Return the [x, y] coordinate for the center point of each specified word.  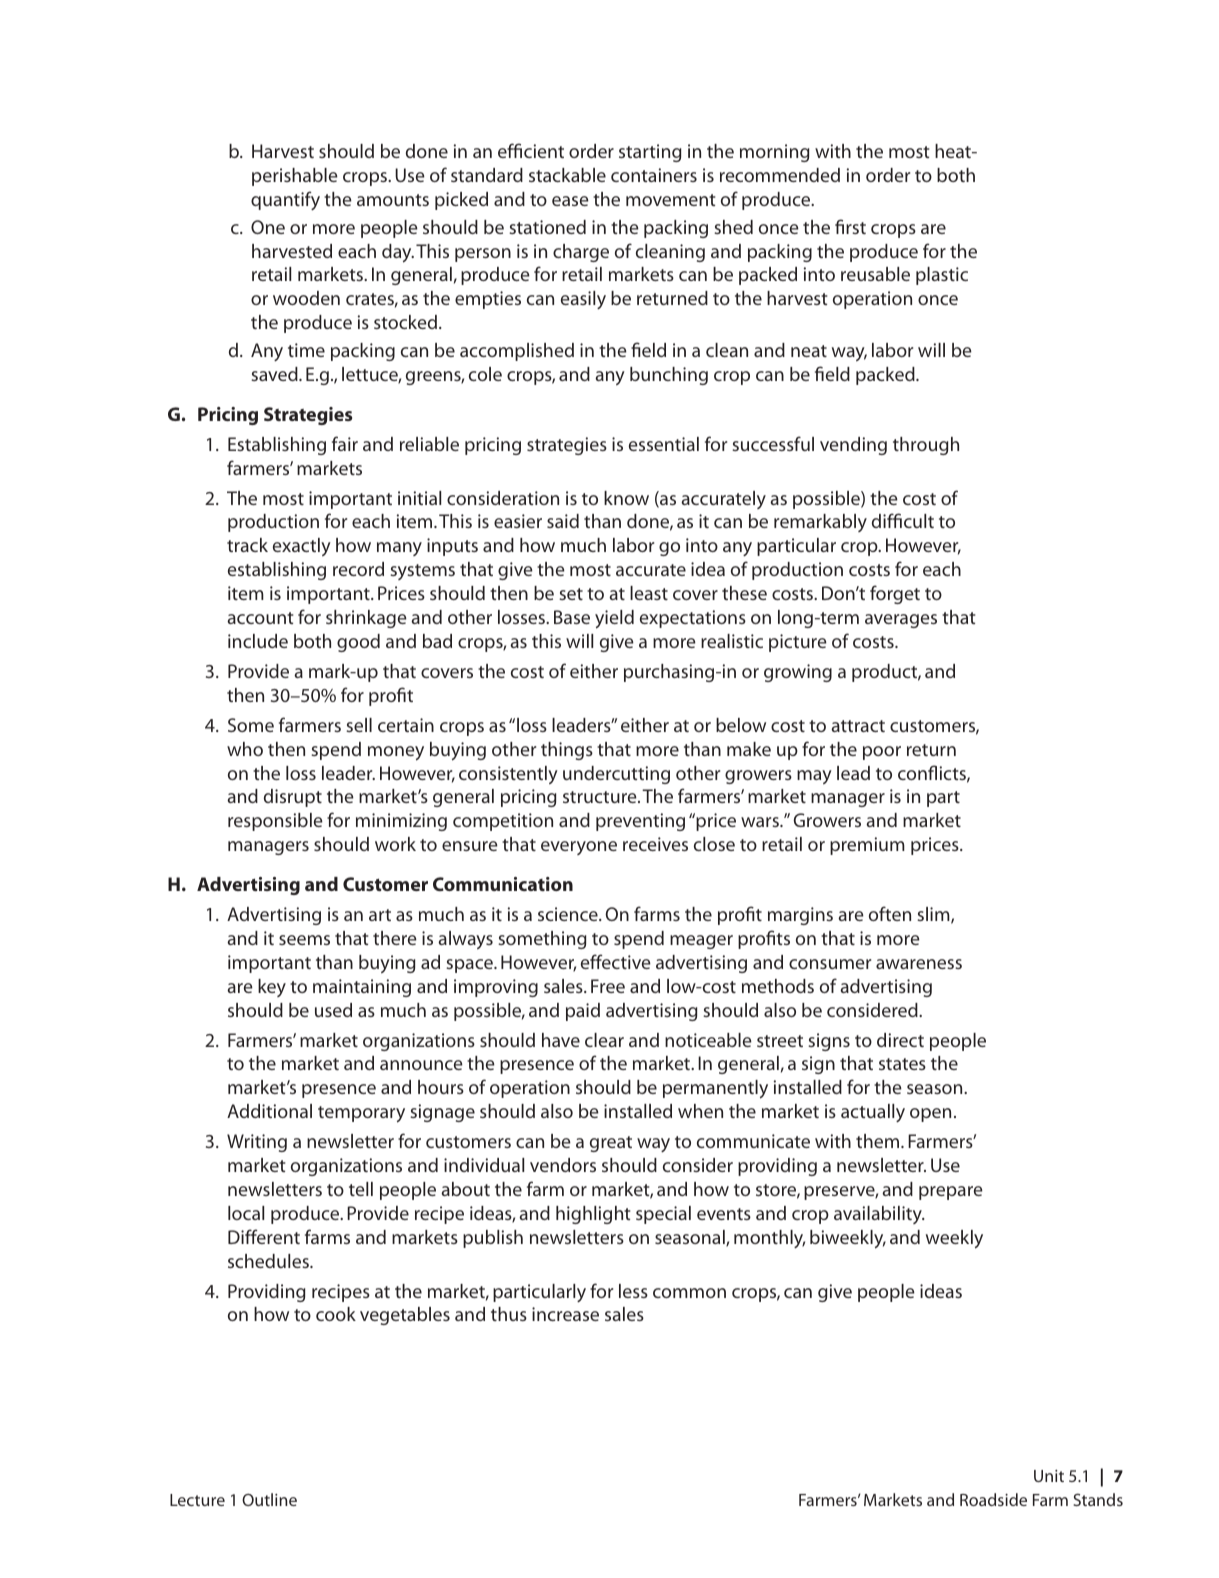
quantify [285, 200]
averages [901, 621]
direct [900, 1040]
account [260, 618]
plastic [942, 276]
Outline [269, 1499]
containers [654, 175]
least [649, 593]
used [333, 1010]
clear [604, 1040]
